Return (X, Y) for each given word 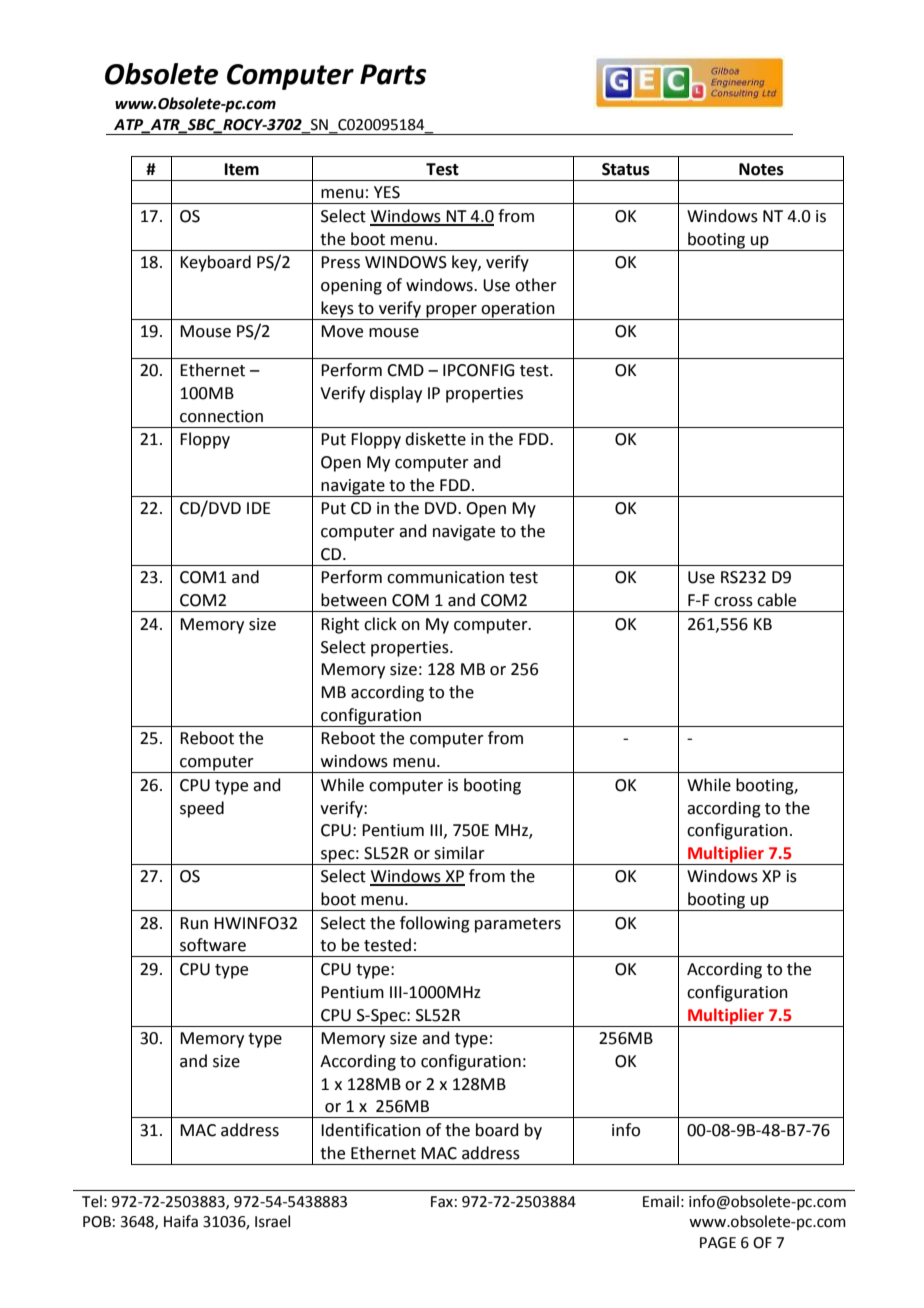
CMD (405, 370)
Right (340, 625)
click (380, 624)
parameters (518, 925)
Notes (761, 169)
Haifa (181, 1221)
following (435, 924)
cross (733, 602)
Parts (393, 74)
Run (194, 923)
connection (221, 416)
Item (242, 169)
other (536, 285)
